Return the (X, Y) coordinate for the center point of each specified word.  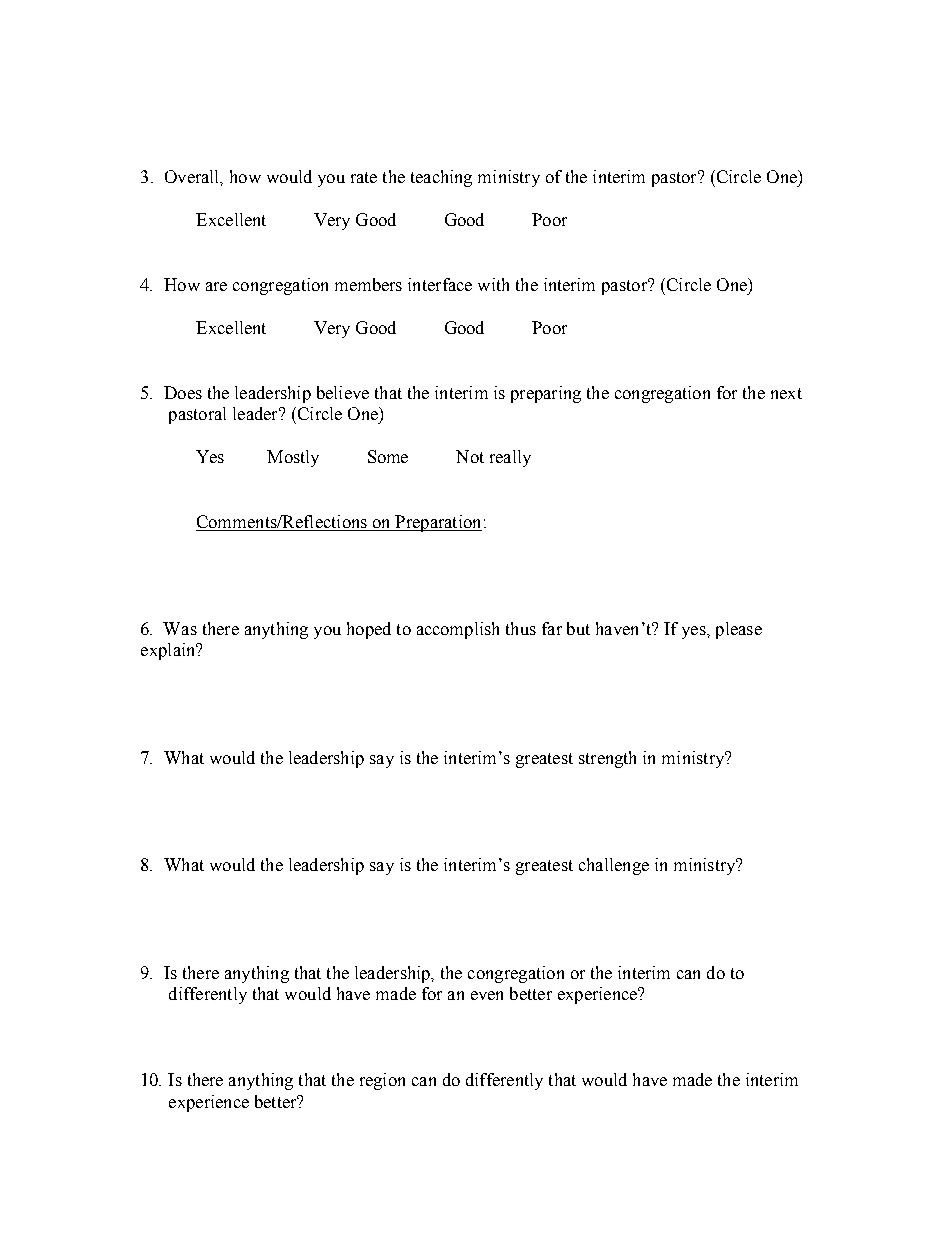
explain (169, 651)
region (382, 1081)
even (487, 995)
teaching (441, 178)
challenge (614, 866)
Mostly (293, 458)
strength (607, 759)
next (786, 393)
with (493, 284)
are (216, 286)
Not (470, 456)
